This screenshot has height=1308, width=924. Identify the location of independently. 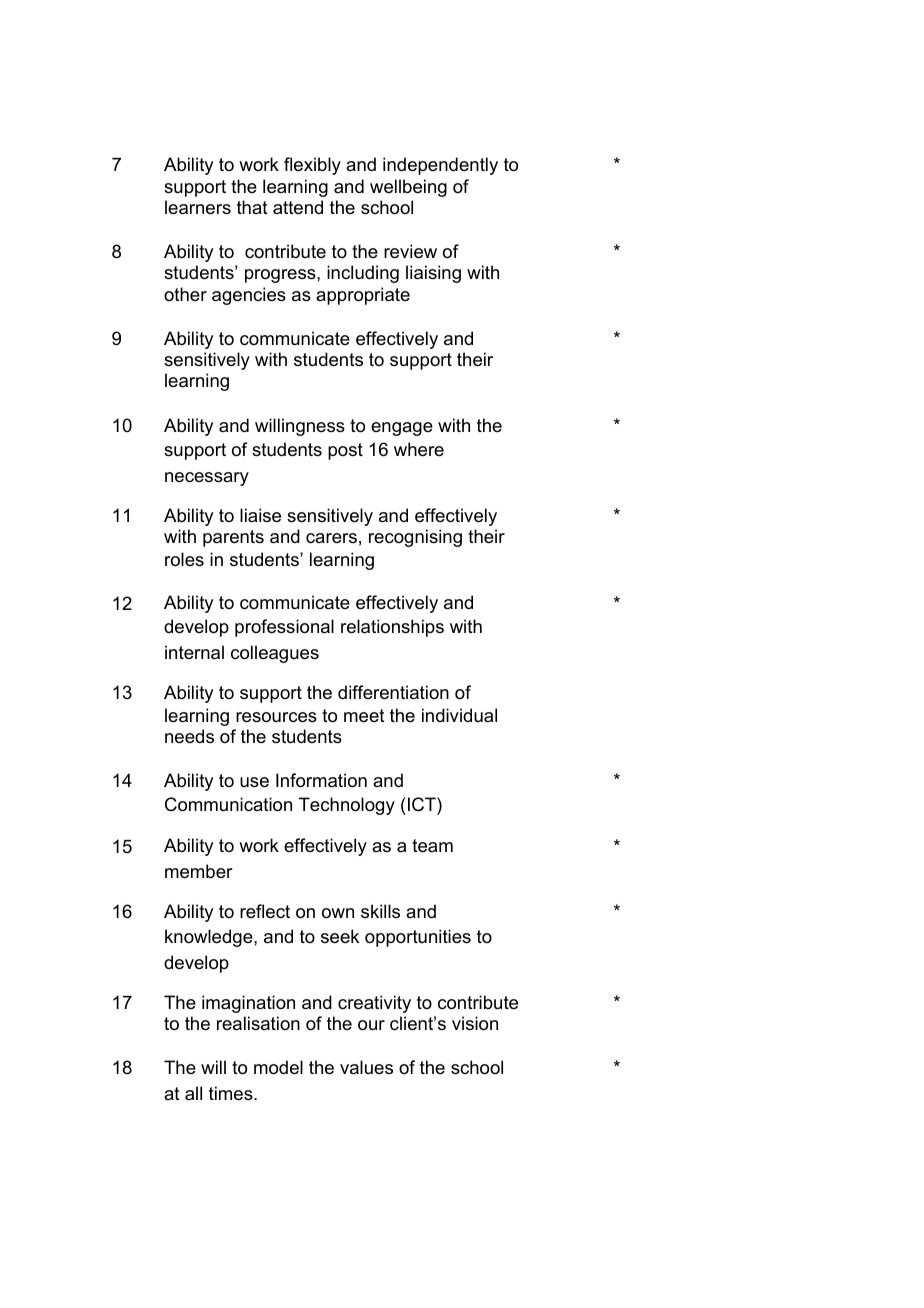
(440, 166).
